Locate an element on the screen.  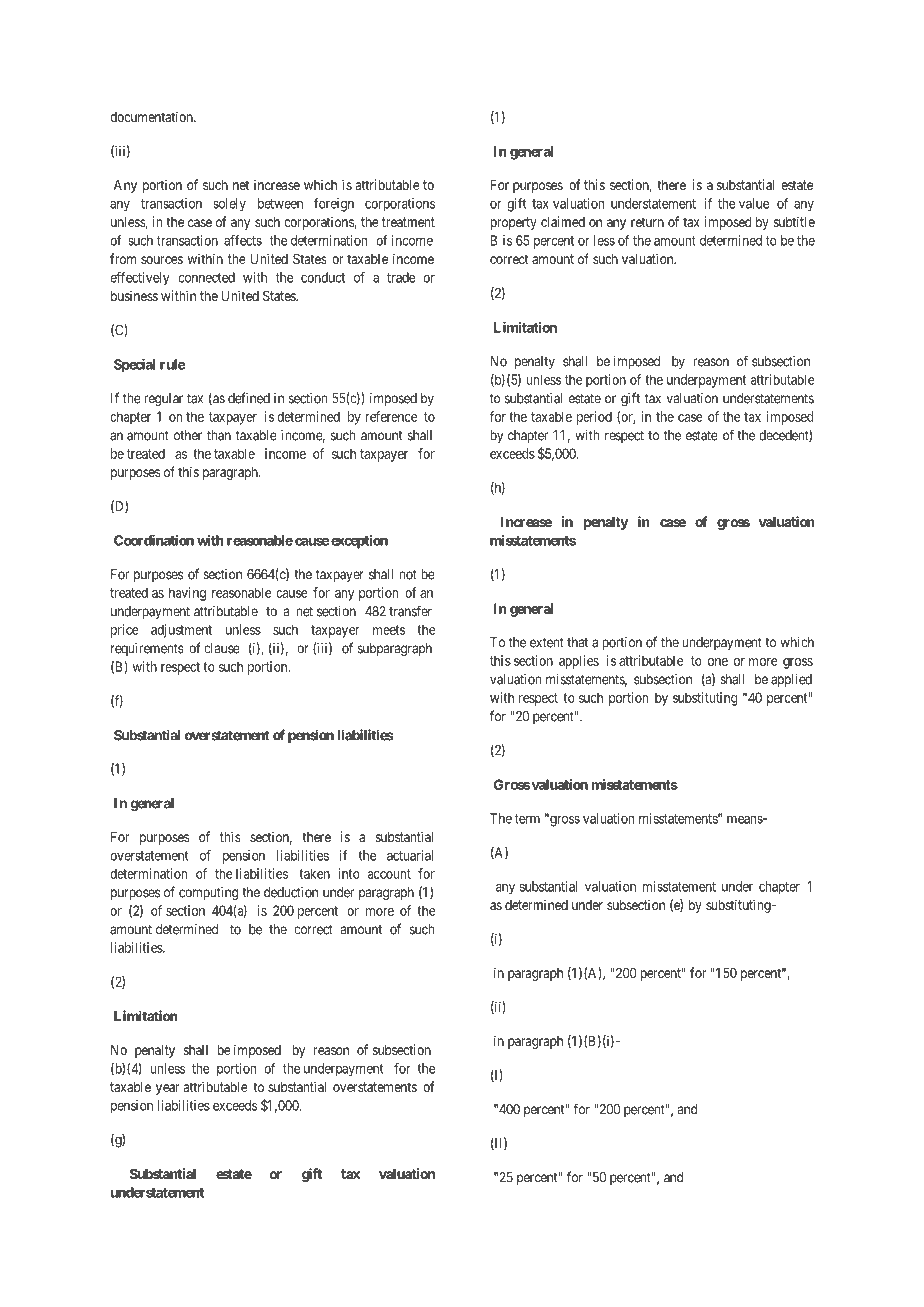
documentation is located at coordinates (152, 116).
